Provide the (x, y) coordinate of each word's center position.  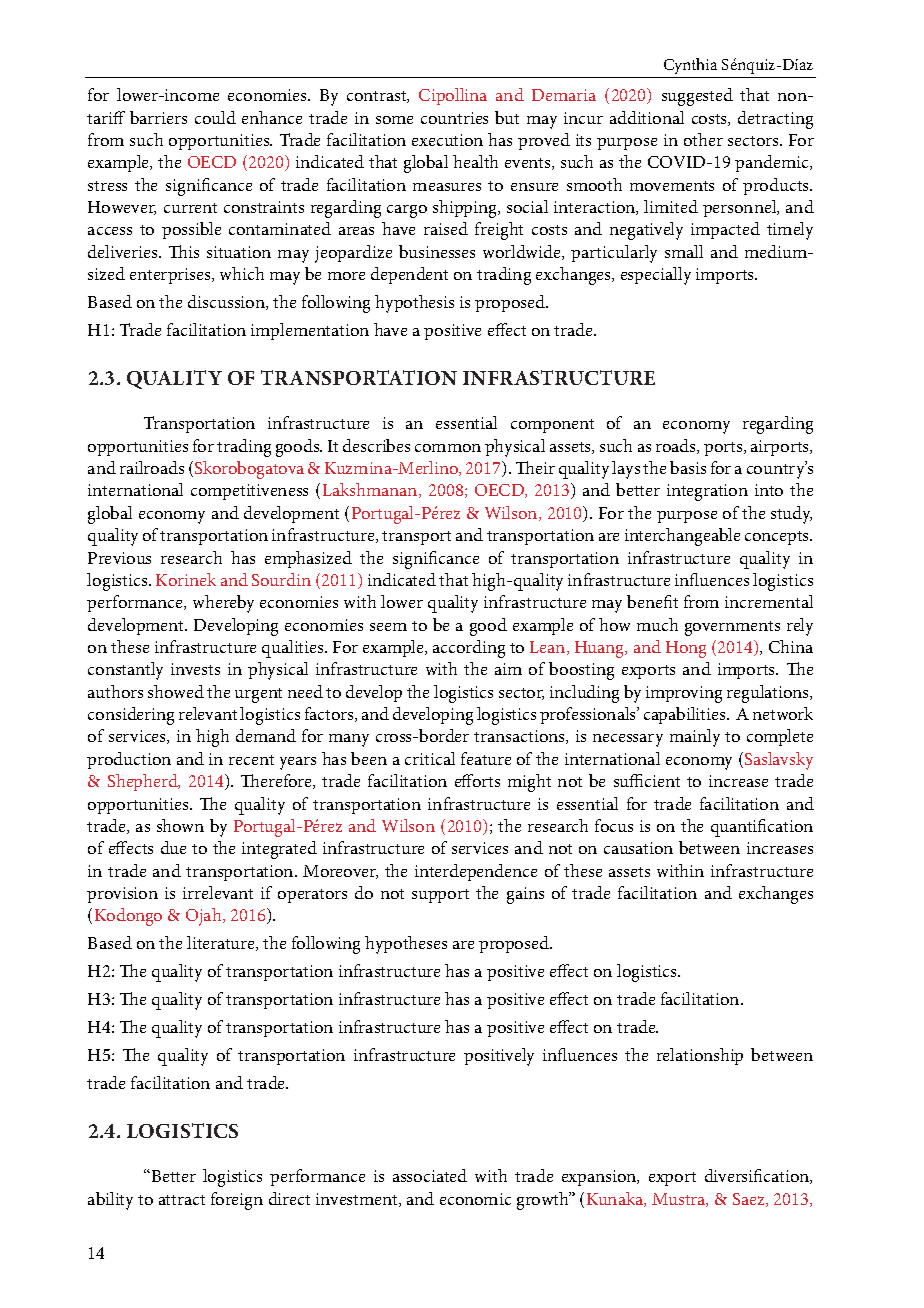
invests (195, 669)
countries (454, 118)
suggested (697, 97)
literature (222, 943)
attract (182, 1200)
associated (430, 1175)
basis (688, 467)
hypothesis (414, 304)
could (215, 117)
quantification (762, 828)
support (440, 896)
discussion (227, 302)
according (469, 649)
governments (732, 628)
